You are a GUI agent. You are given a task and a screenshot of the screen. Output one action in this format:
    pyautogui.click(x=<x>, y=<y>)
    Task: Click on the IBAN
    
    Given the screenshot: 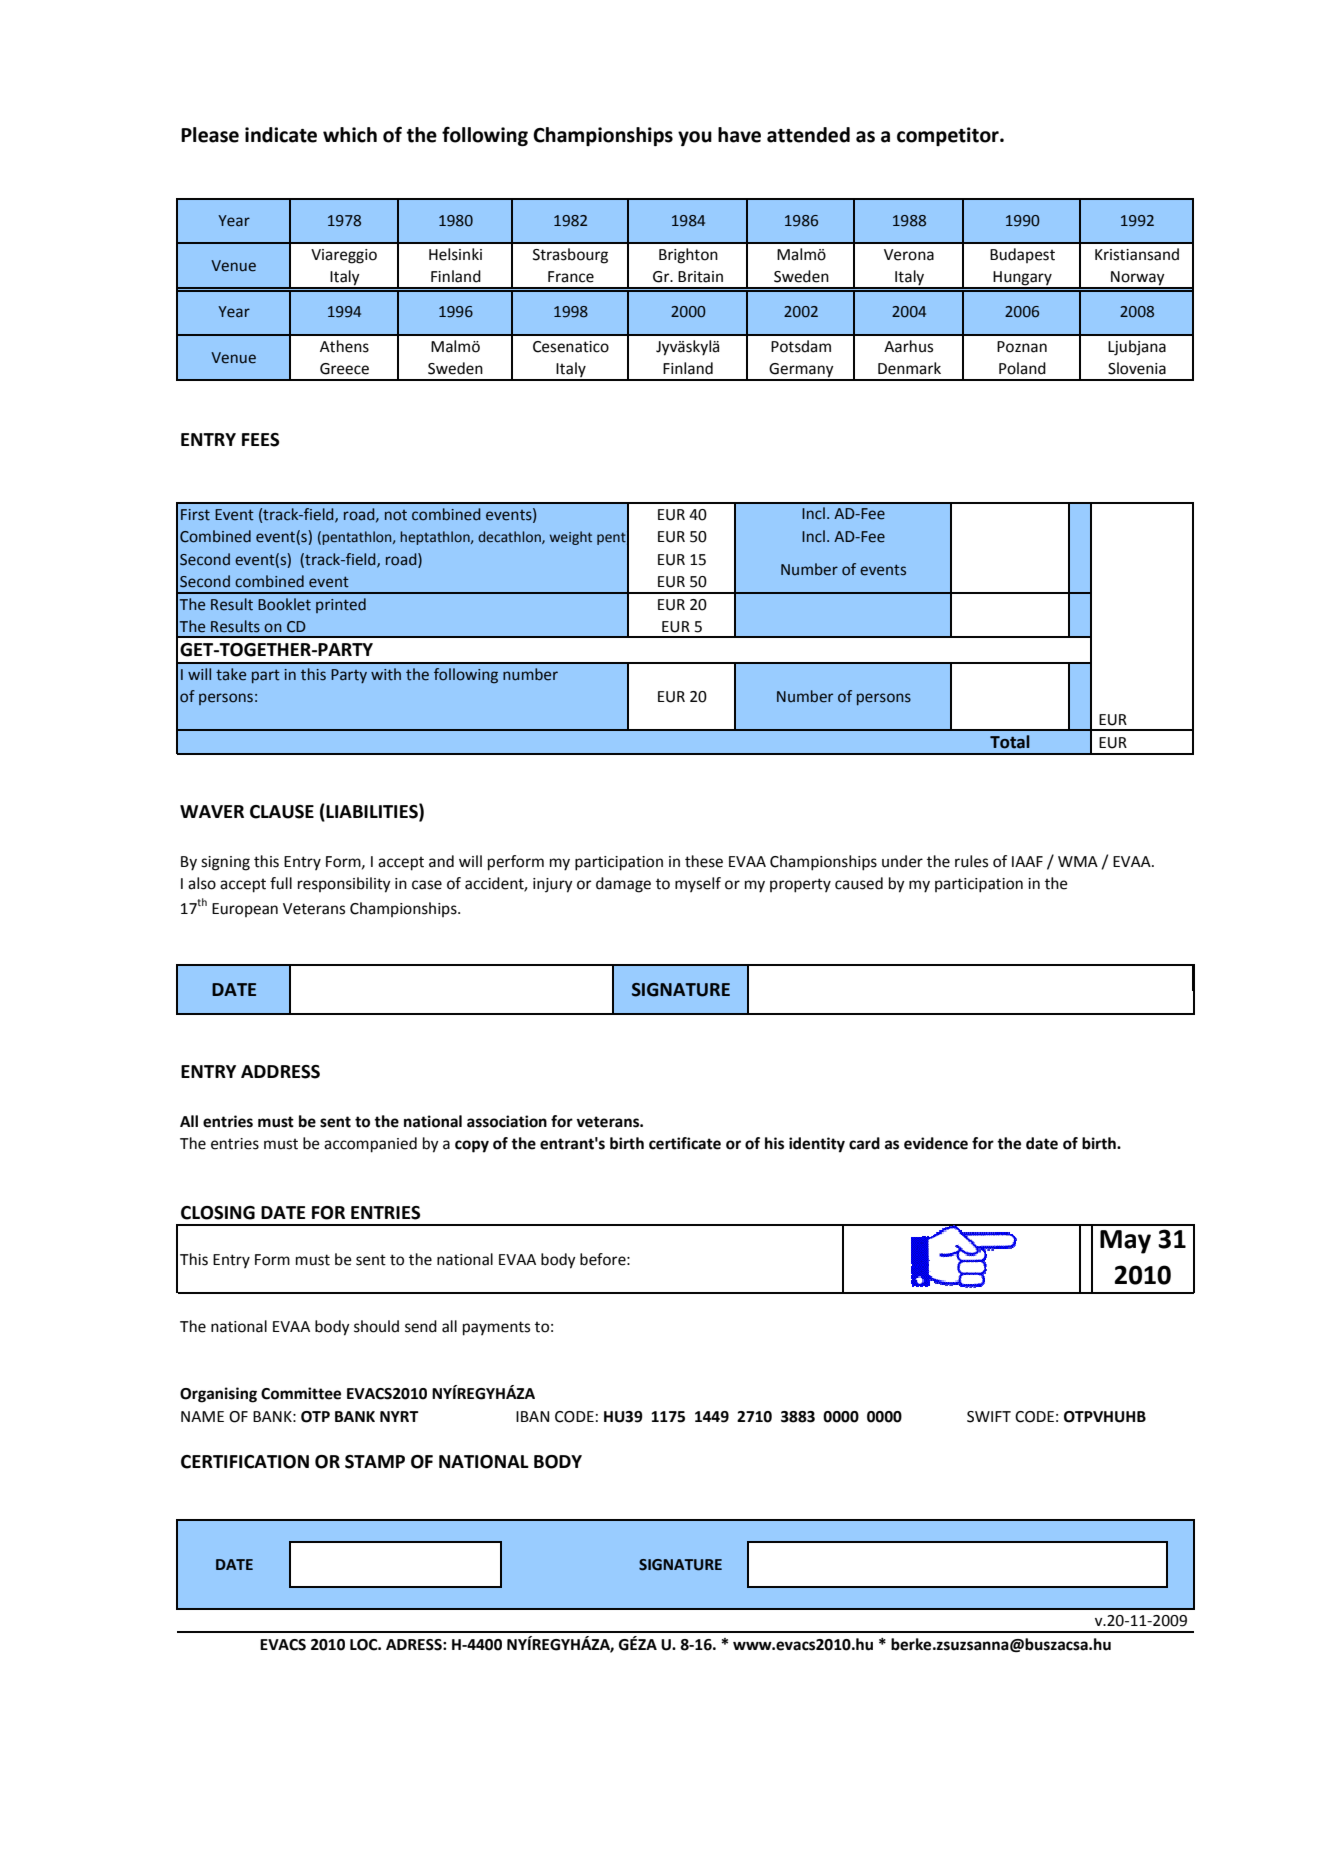 What is the action you would take?
    pyautogui.click(x=532, y=1416)
